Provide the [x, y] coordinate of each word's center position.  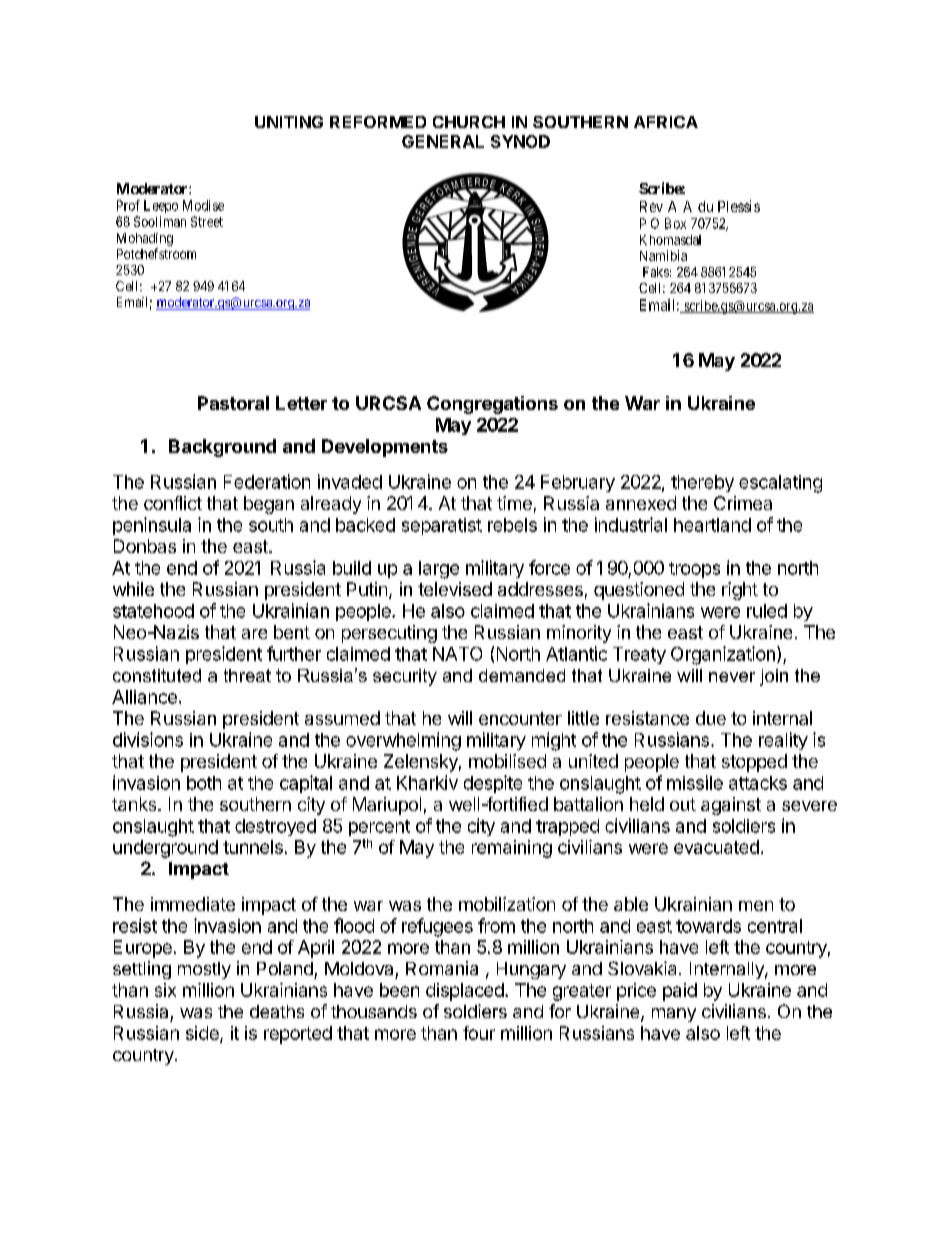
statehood [153, 611]
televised [455, 589]
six [165, 990]
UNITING [289, 122]
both [204, 783]
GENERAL [443, 141]
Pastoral [233, 403]
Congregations [492, 405]
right [740, 591]
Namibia [663, 255]
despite [493, 784]
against [731, 806]
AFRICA [666, 122]
